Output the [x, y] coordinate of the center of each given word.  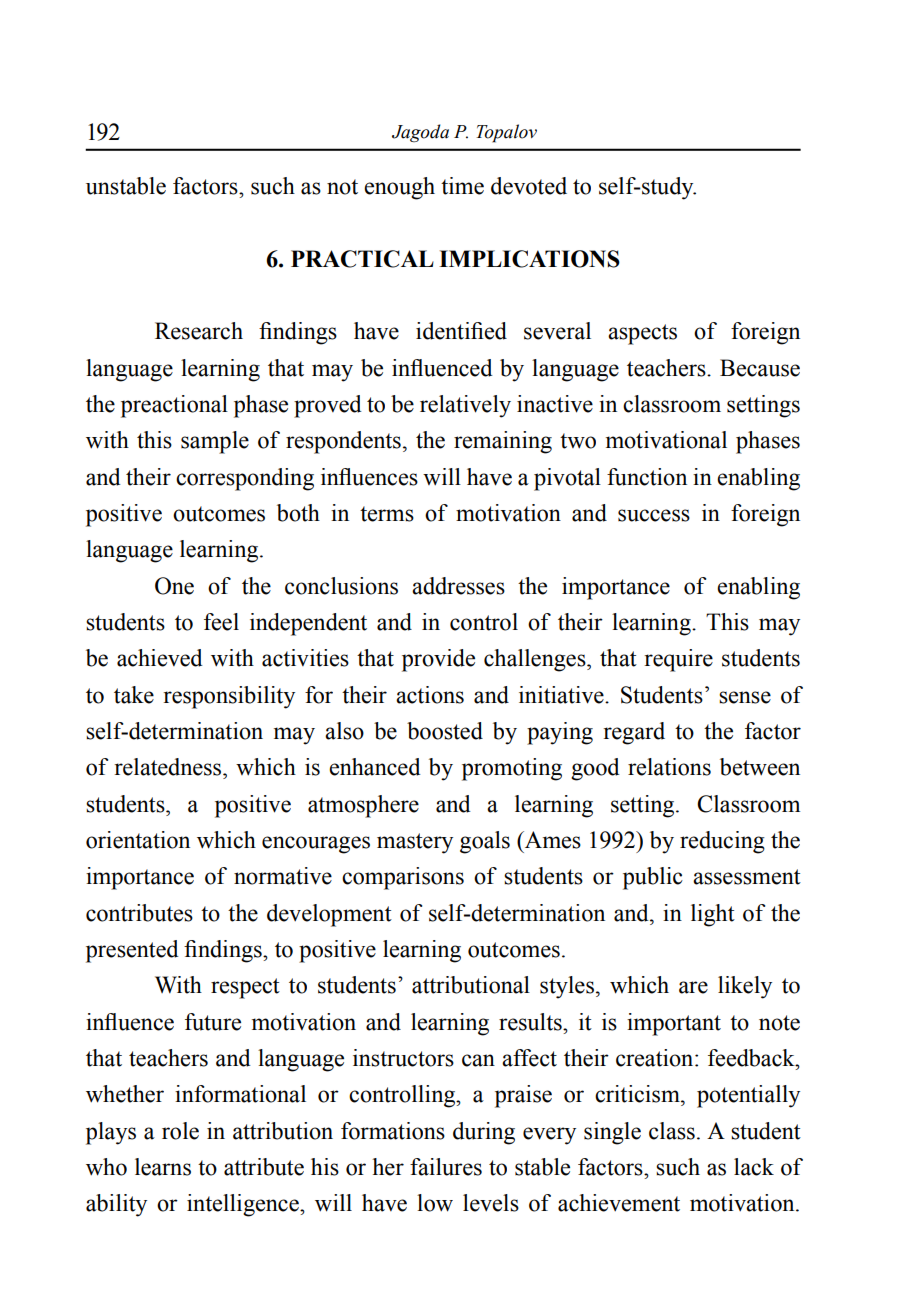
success [654, 515]
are [693, 987]
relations [669, 767]
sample [215, 442]
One [174, 586]
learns [163, 1167]
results [531, 1022]
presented [132, 951]
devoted [529, 186]
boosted [445, 731]
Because [760, 368]
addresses [458, 586]
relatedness [169, 767]
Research [199, 331]
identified [461, 331]
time [462, 186]
